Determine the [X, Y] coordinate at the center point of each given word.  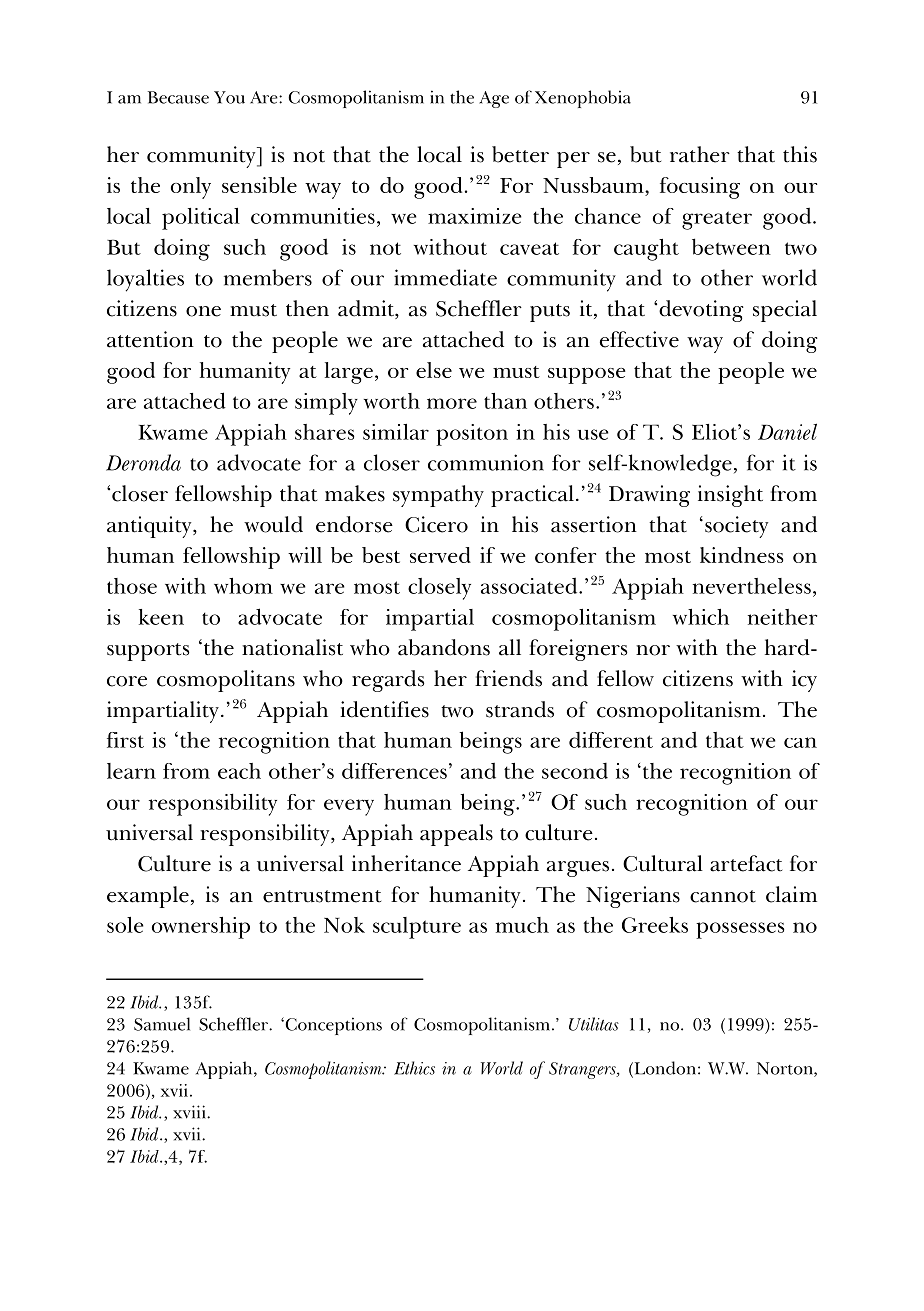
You [229, 97]
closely [439, 589]
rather [700, 154]
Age [494, 99]
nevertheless [752, 586]
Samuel [162, 1024]
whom [243, 586]
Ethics [414, 1068]
